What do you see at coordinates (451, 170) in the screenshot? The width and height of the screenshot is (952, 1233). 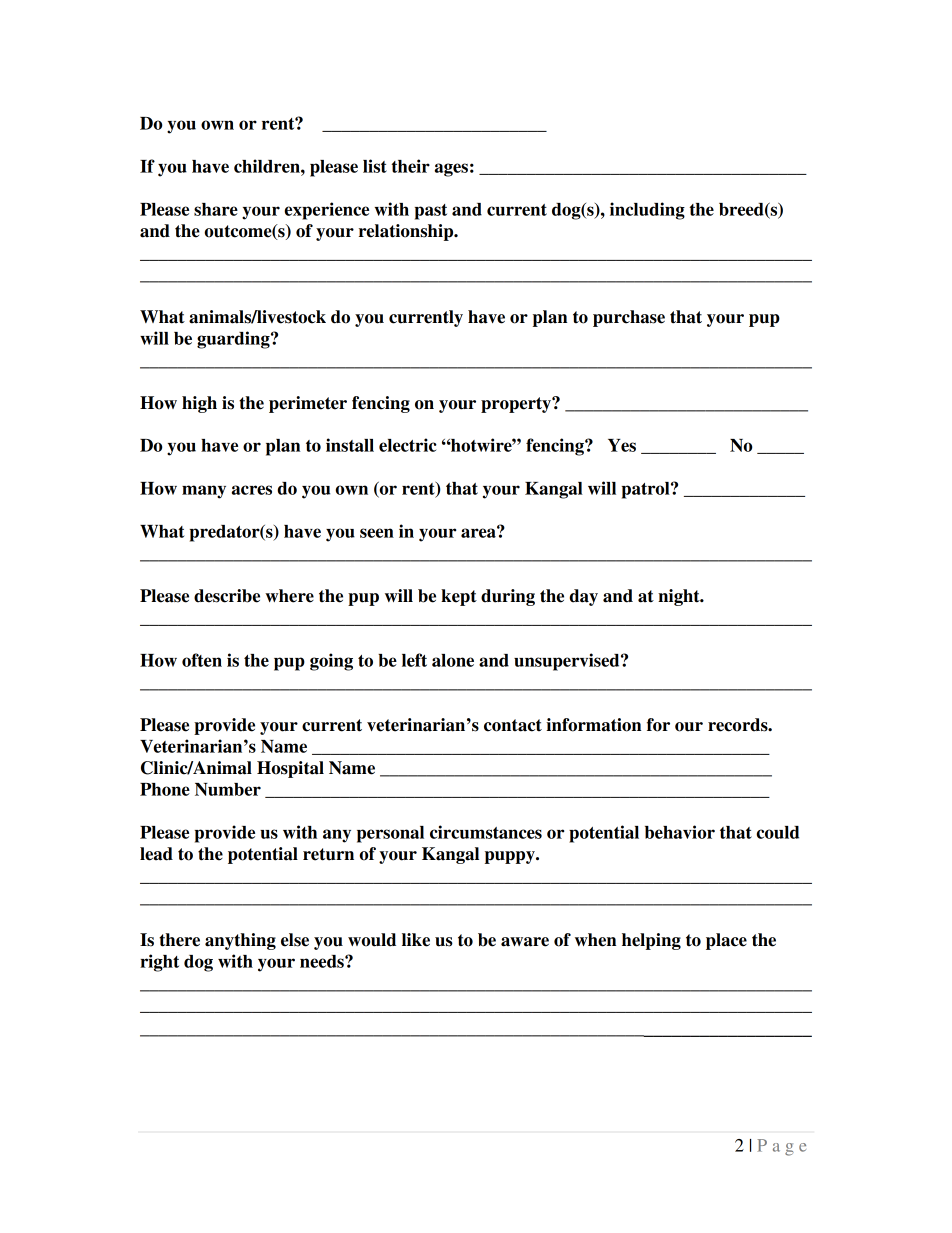 I see `ages` at bounding box center [451, 170].
